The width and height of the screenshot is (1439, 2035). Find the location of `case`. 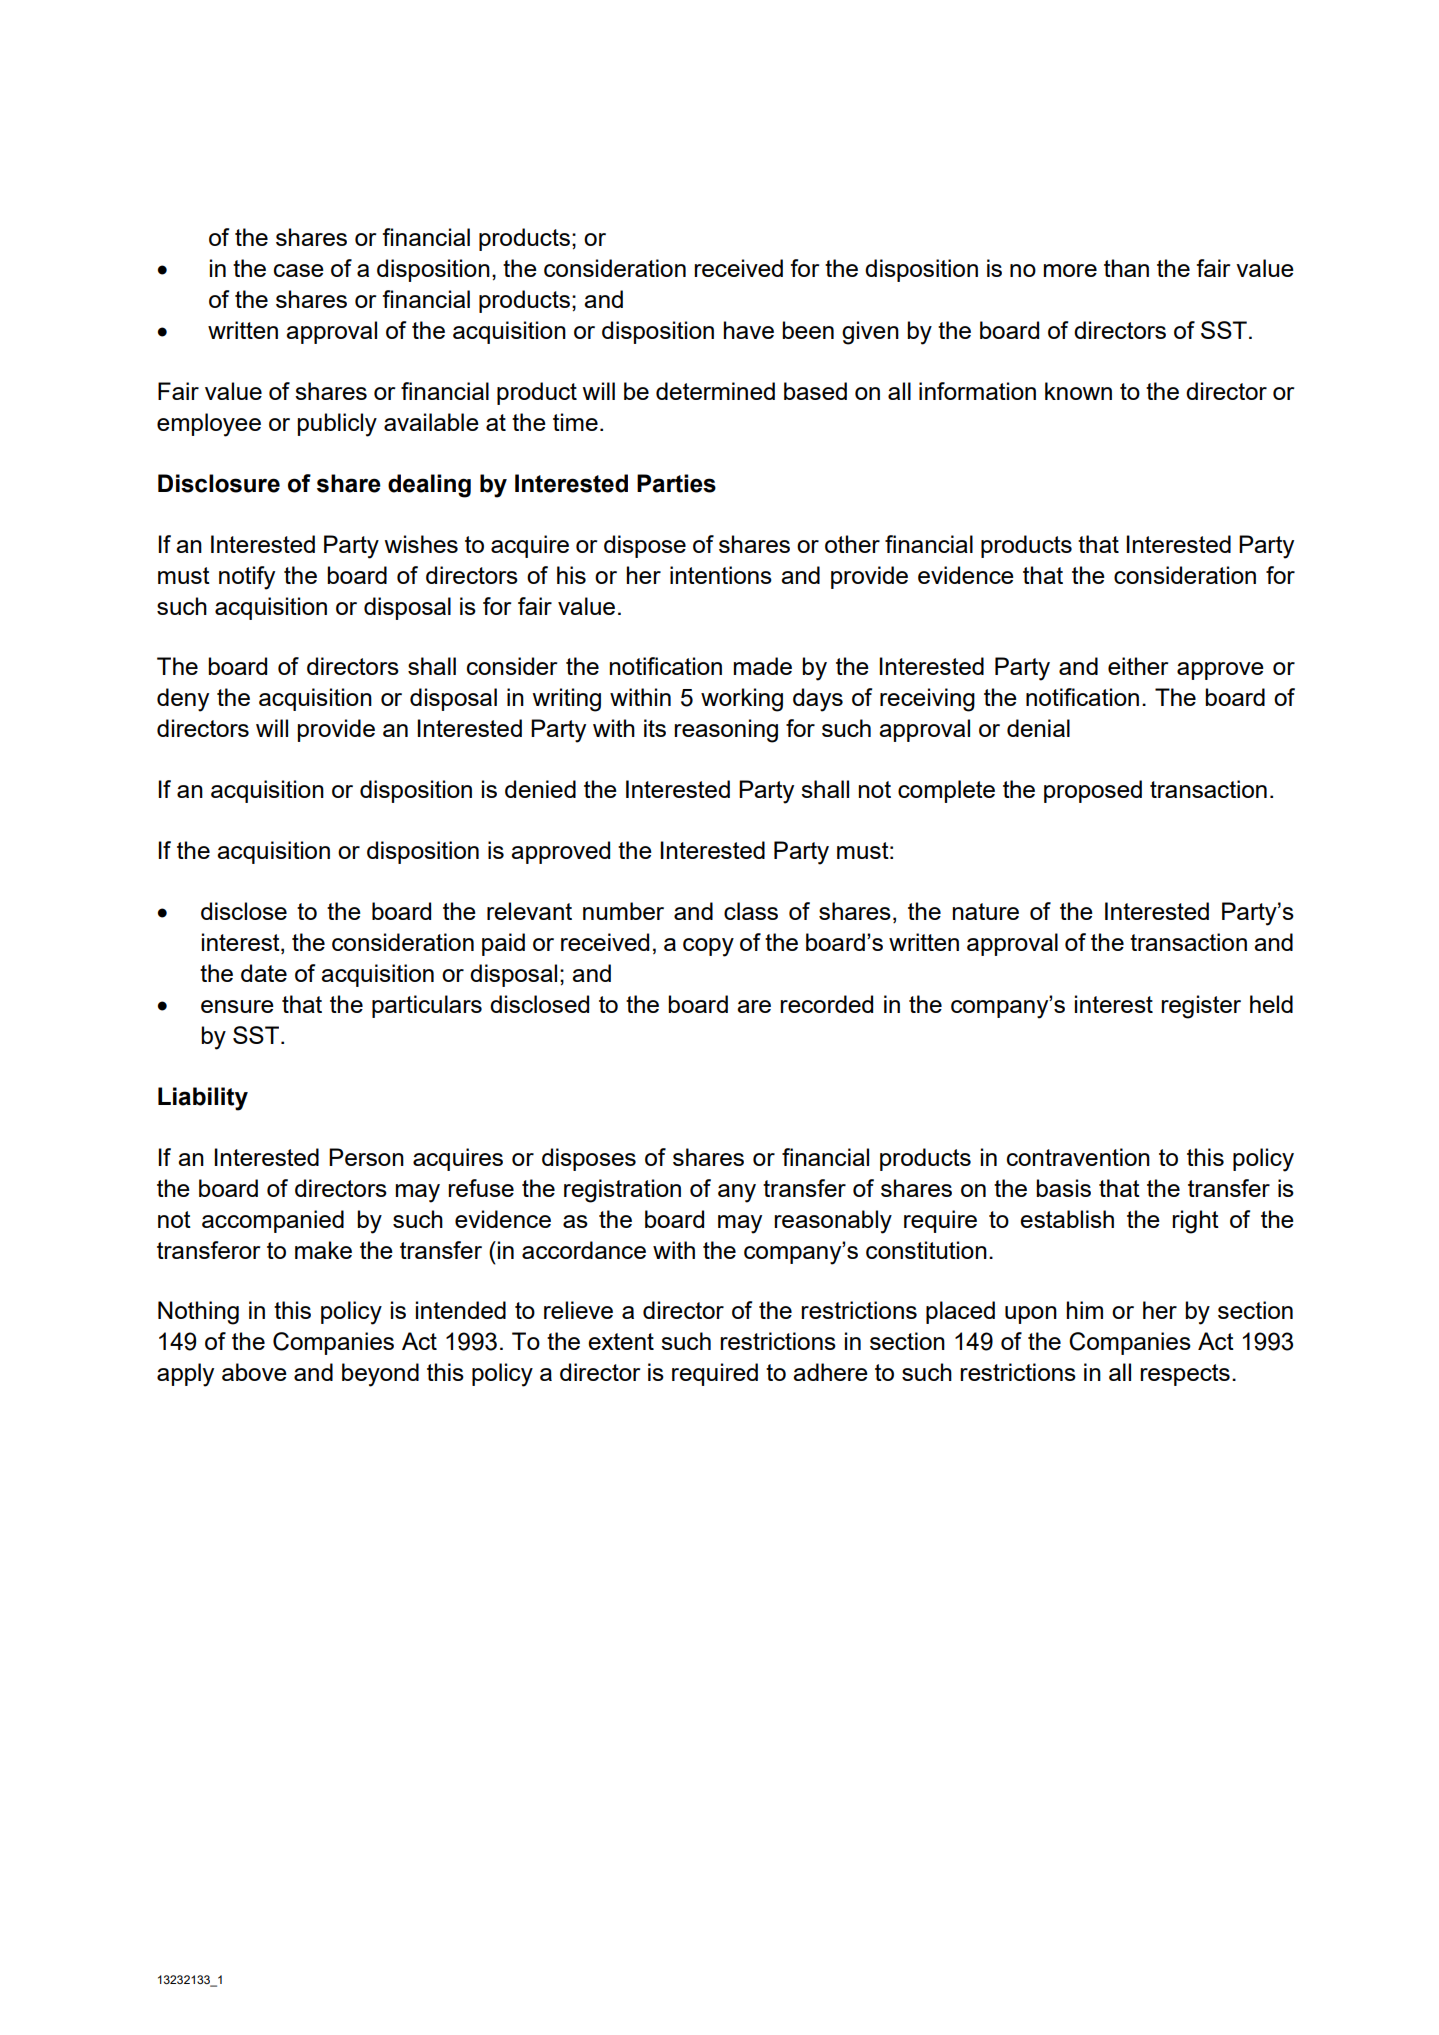

case is located at coordinates (299, 270).
